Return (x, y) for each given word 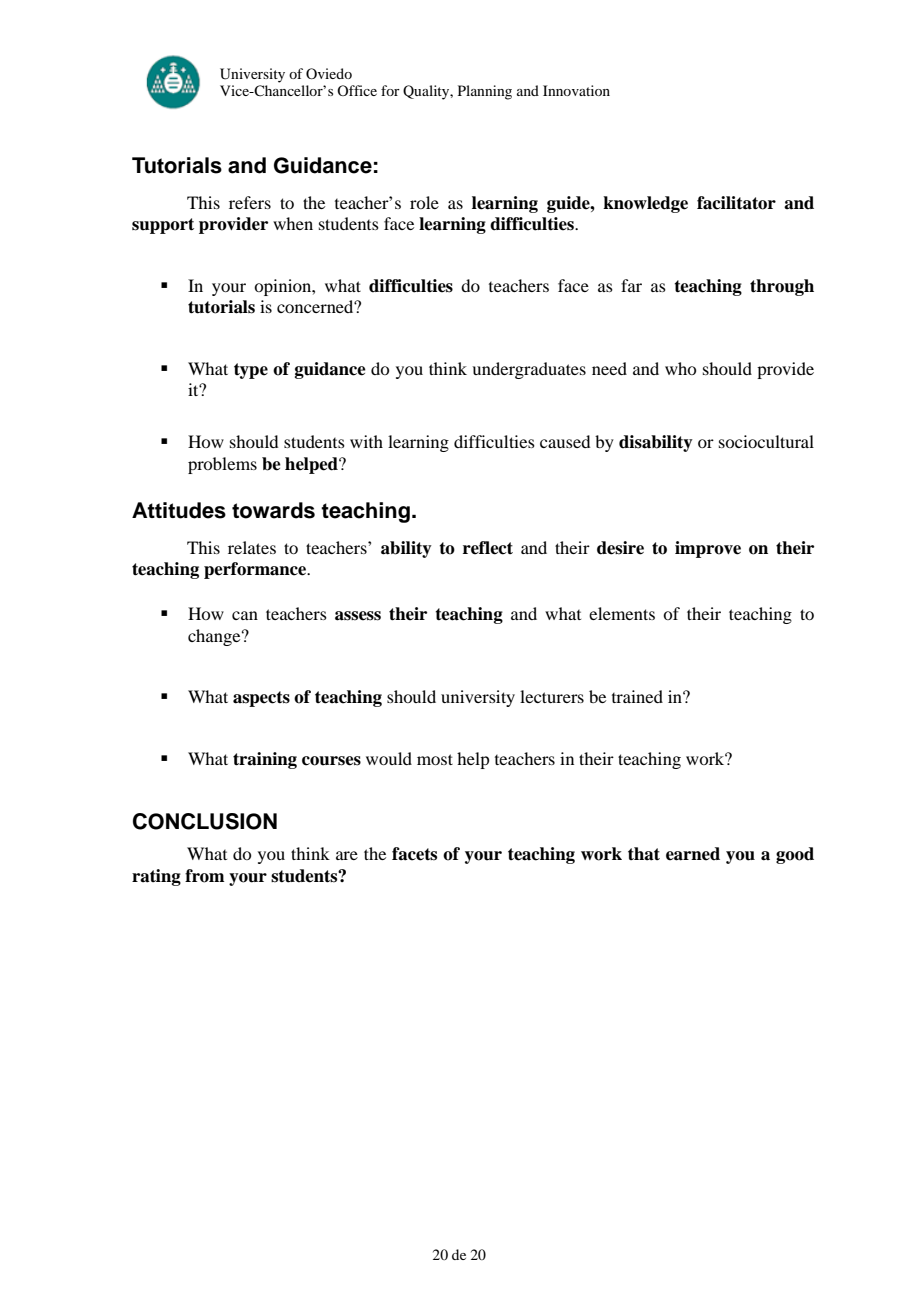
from (204, 876)
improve (708, 549)
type (251, 371)
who (680, 368)
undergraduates (529, 370)
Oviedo (329, 73)
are (347, 855)
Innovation (576, 90)
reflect (488, 548)
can (245, 615)
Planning (485, 92)
